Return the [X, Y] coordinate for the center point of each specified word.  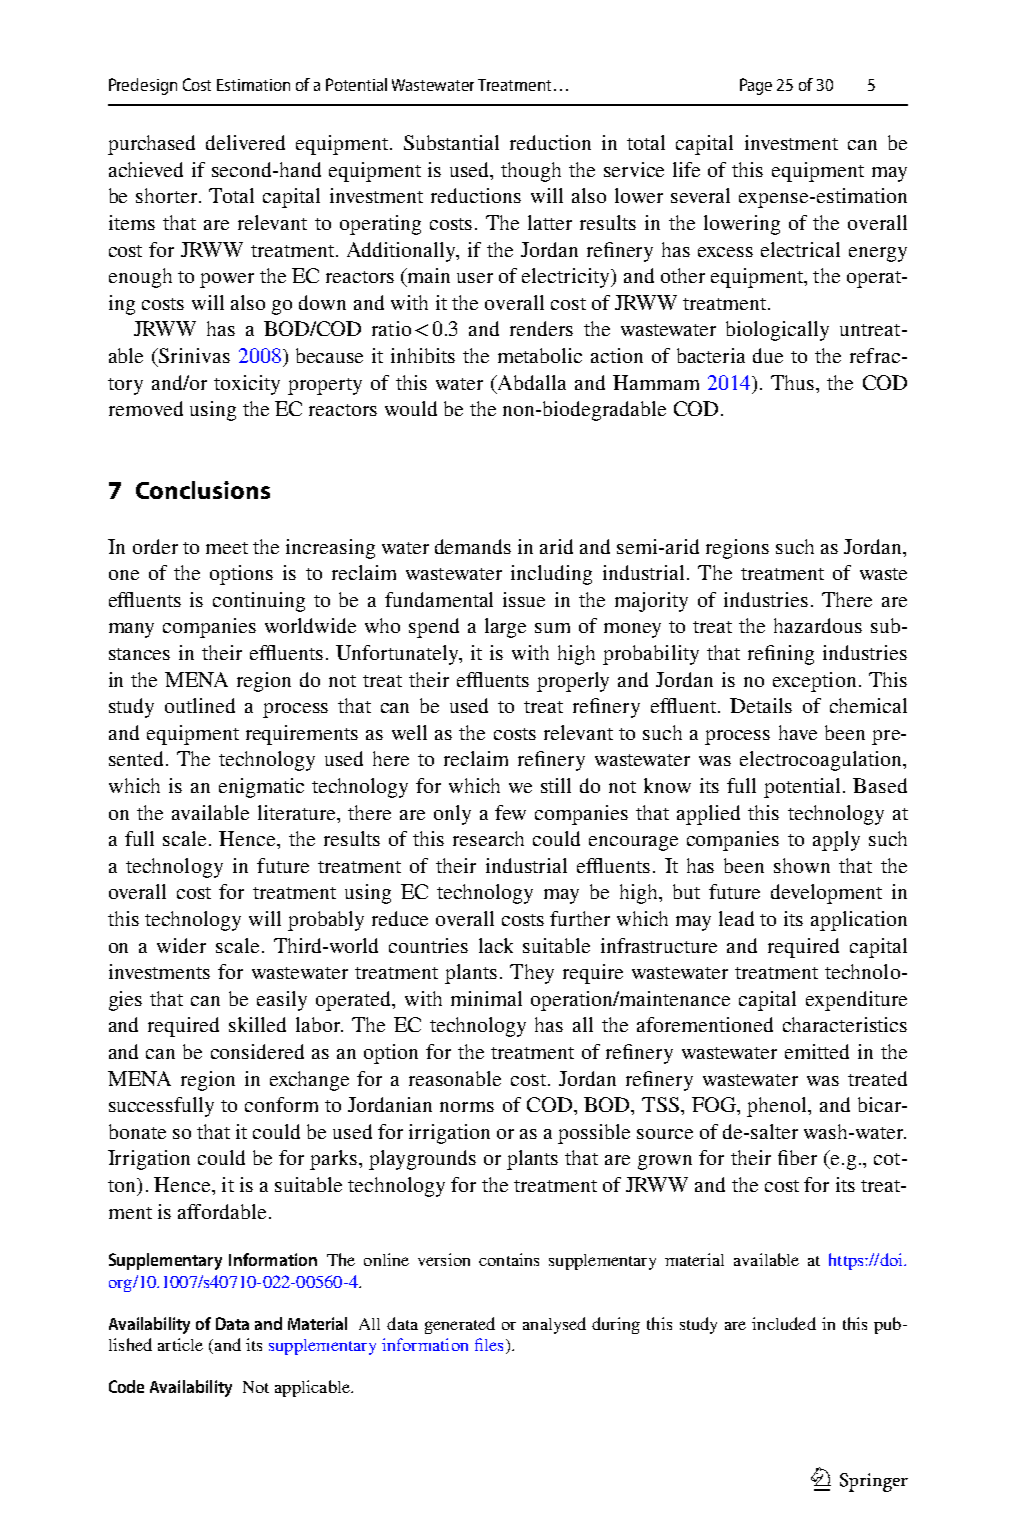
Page [756, 86]
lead [736, 918]
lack [496, 945]
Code [126, 1386]
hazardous [818, 625]
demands [473, 546]
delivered [245, 142]
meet [227, 548]
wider [181, 945]
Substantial [451, 142]
